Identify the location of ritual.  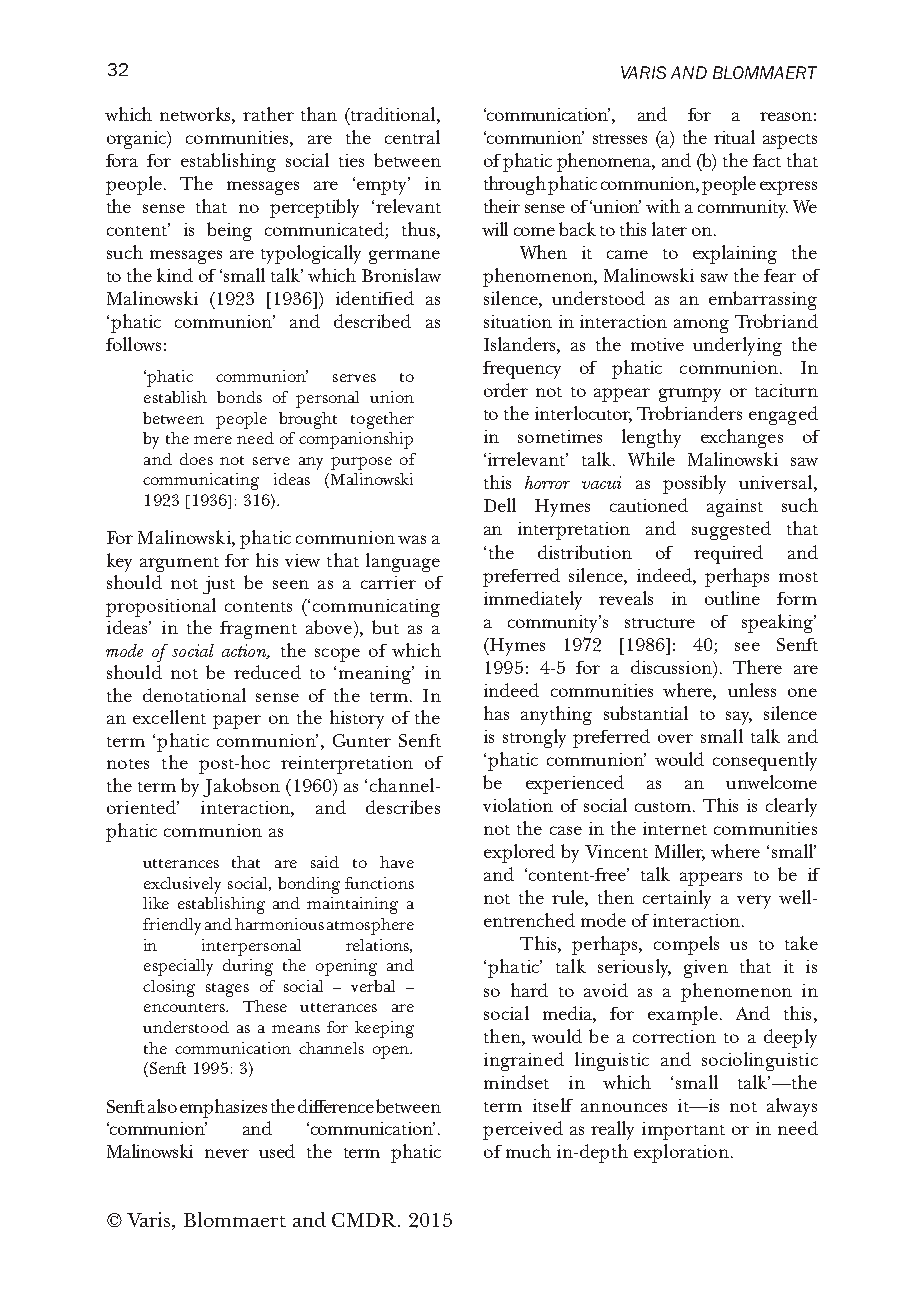
(734, 137).
